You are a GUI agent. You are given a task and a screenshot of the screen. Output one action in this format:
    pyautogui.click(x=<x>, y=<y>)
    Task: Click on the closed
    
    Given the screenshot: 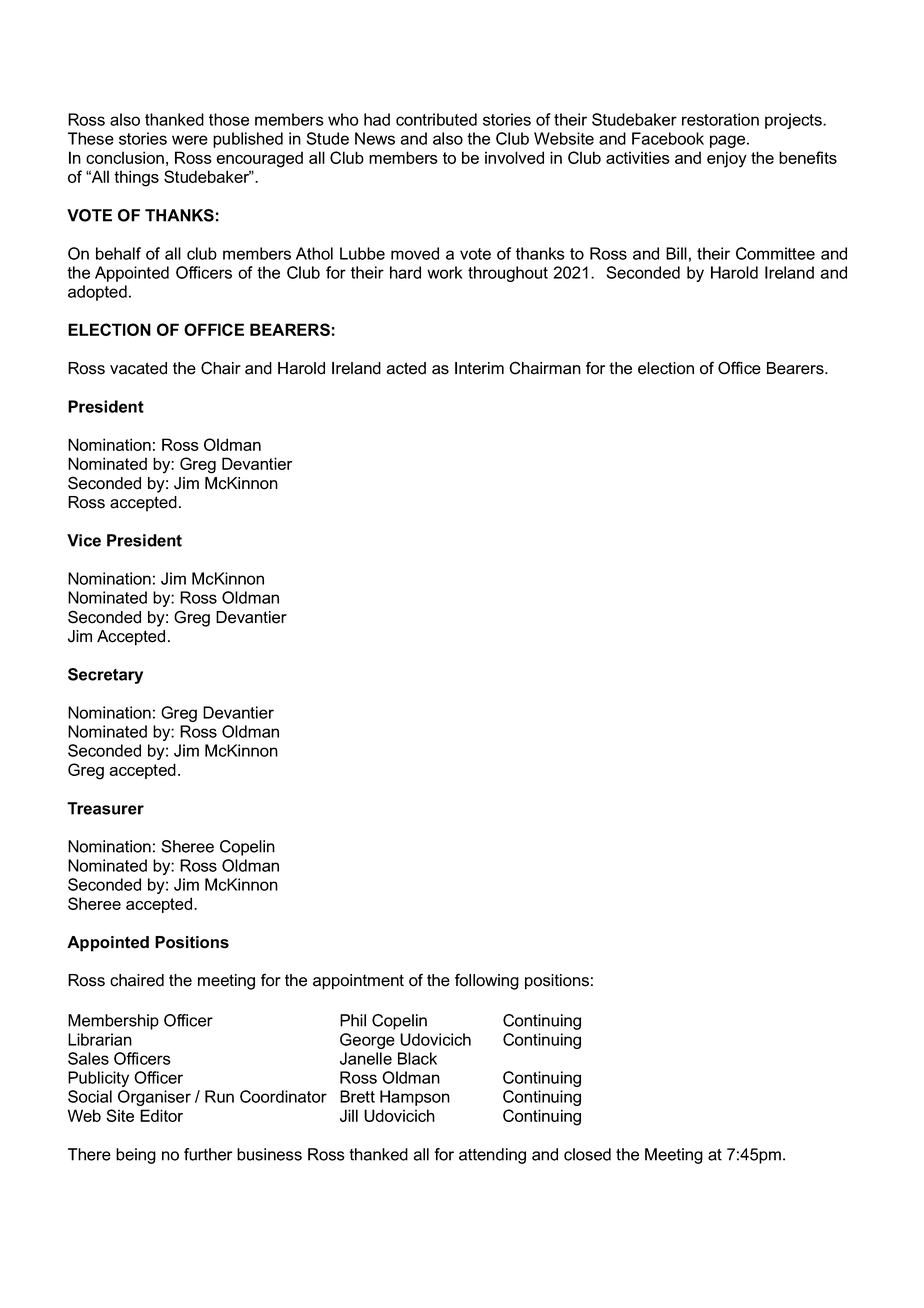 What is the action you would take?
    pyautogui.click(x=587, y=1154)
